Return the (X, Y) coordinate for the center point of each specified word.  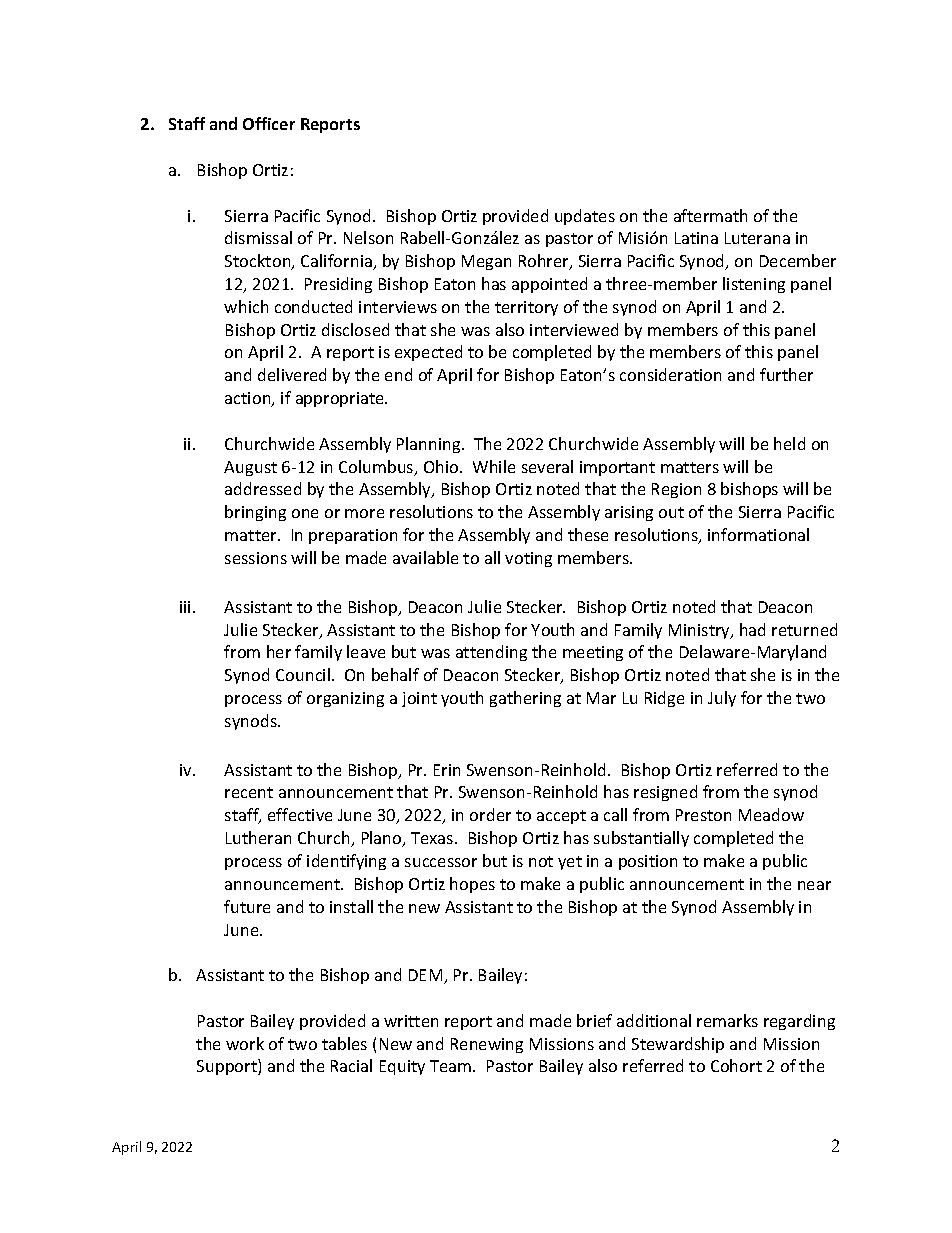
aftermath (710, 215)
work (245, 1043)
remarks (727, 1020)
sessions (256, 558)
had (752, 629)
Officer (269, 123)
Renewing (487, 1045)
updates (585, 217)
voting (528, 559)
